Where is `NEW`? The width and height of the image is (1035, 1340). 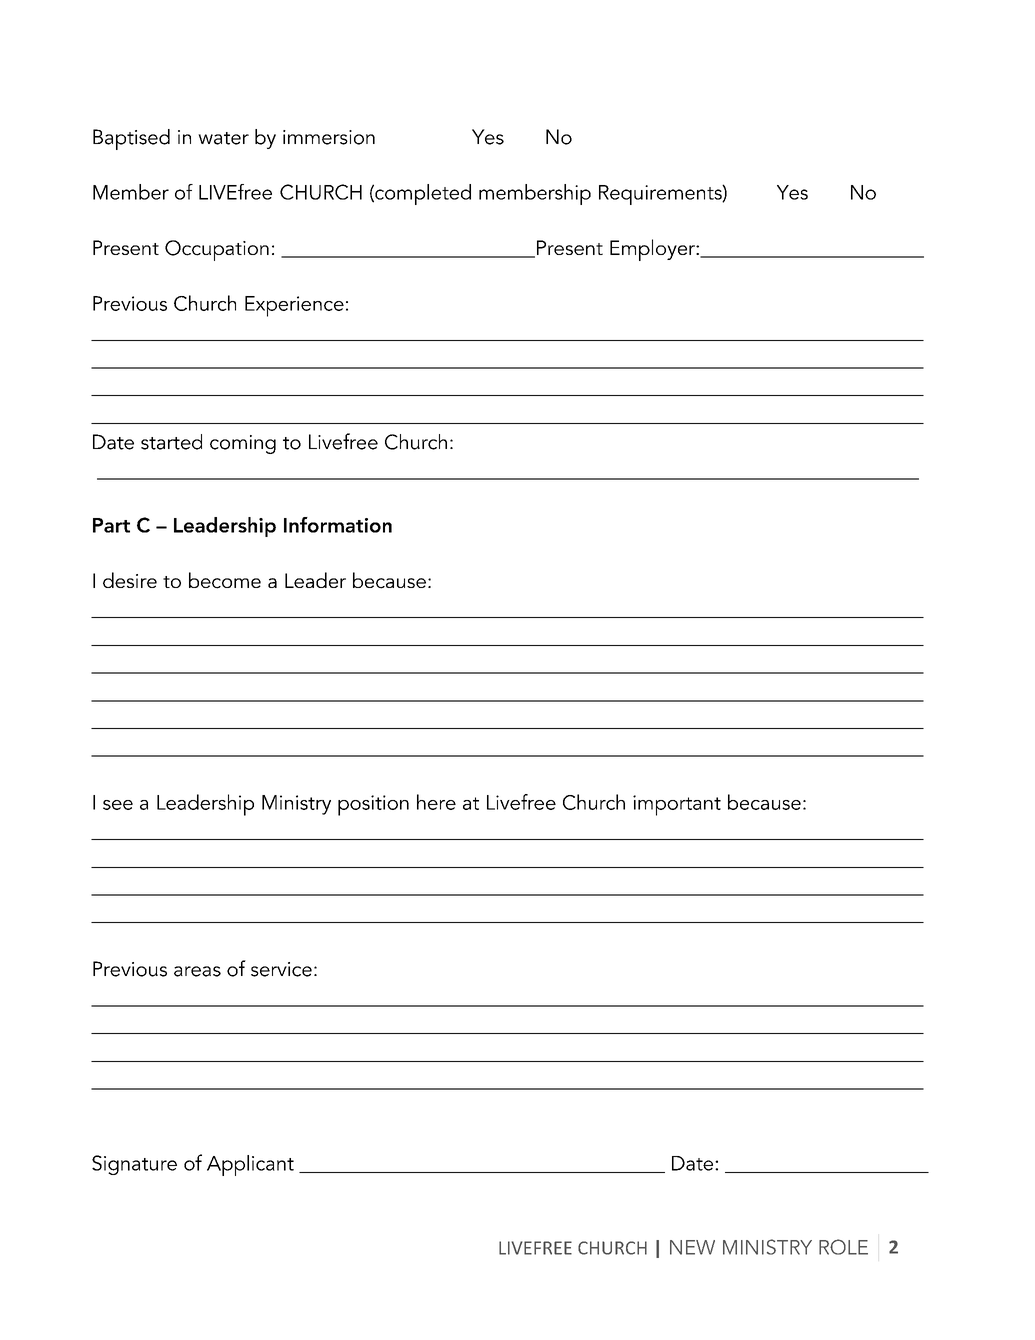
NEW is located at coordinates (692, 1247).
